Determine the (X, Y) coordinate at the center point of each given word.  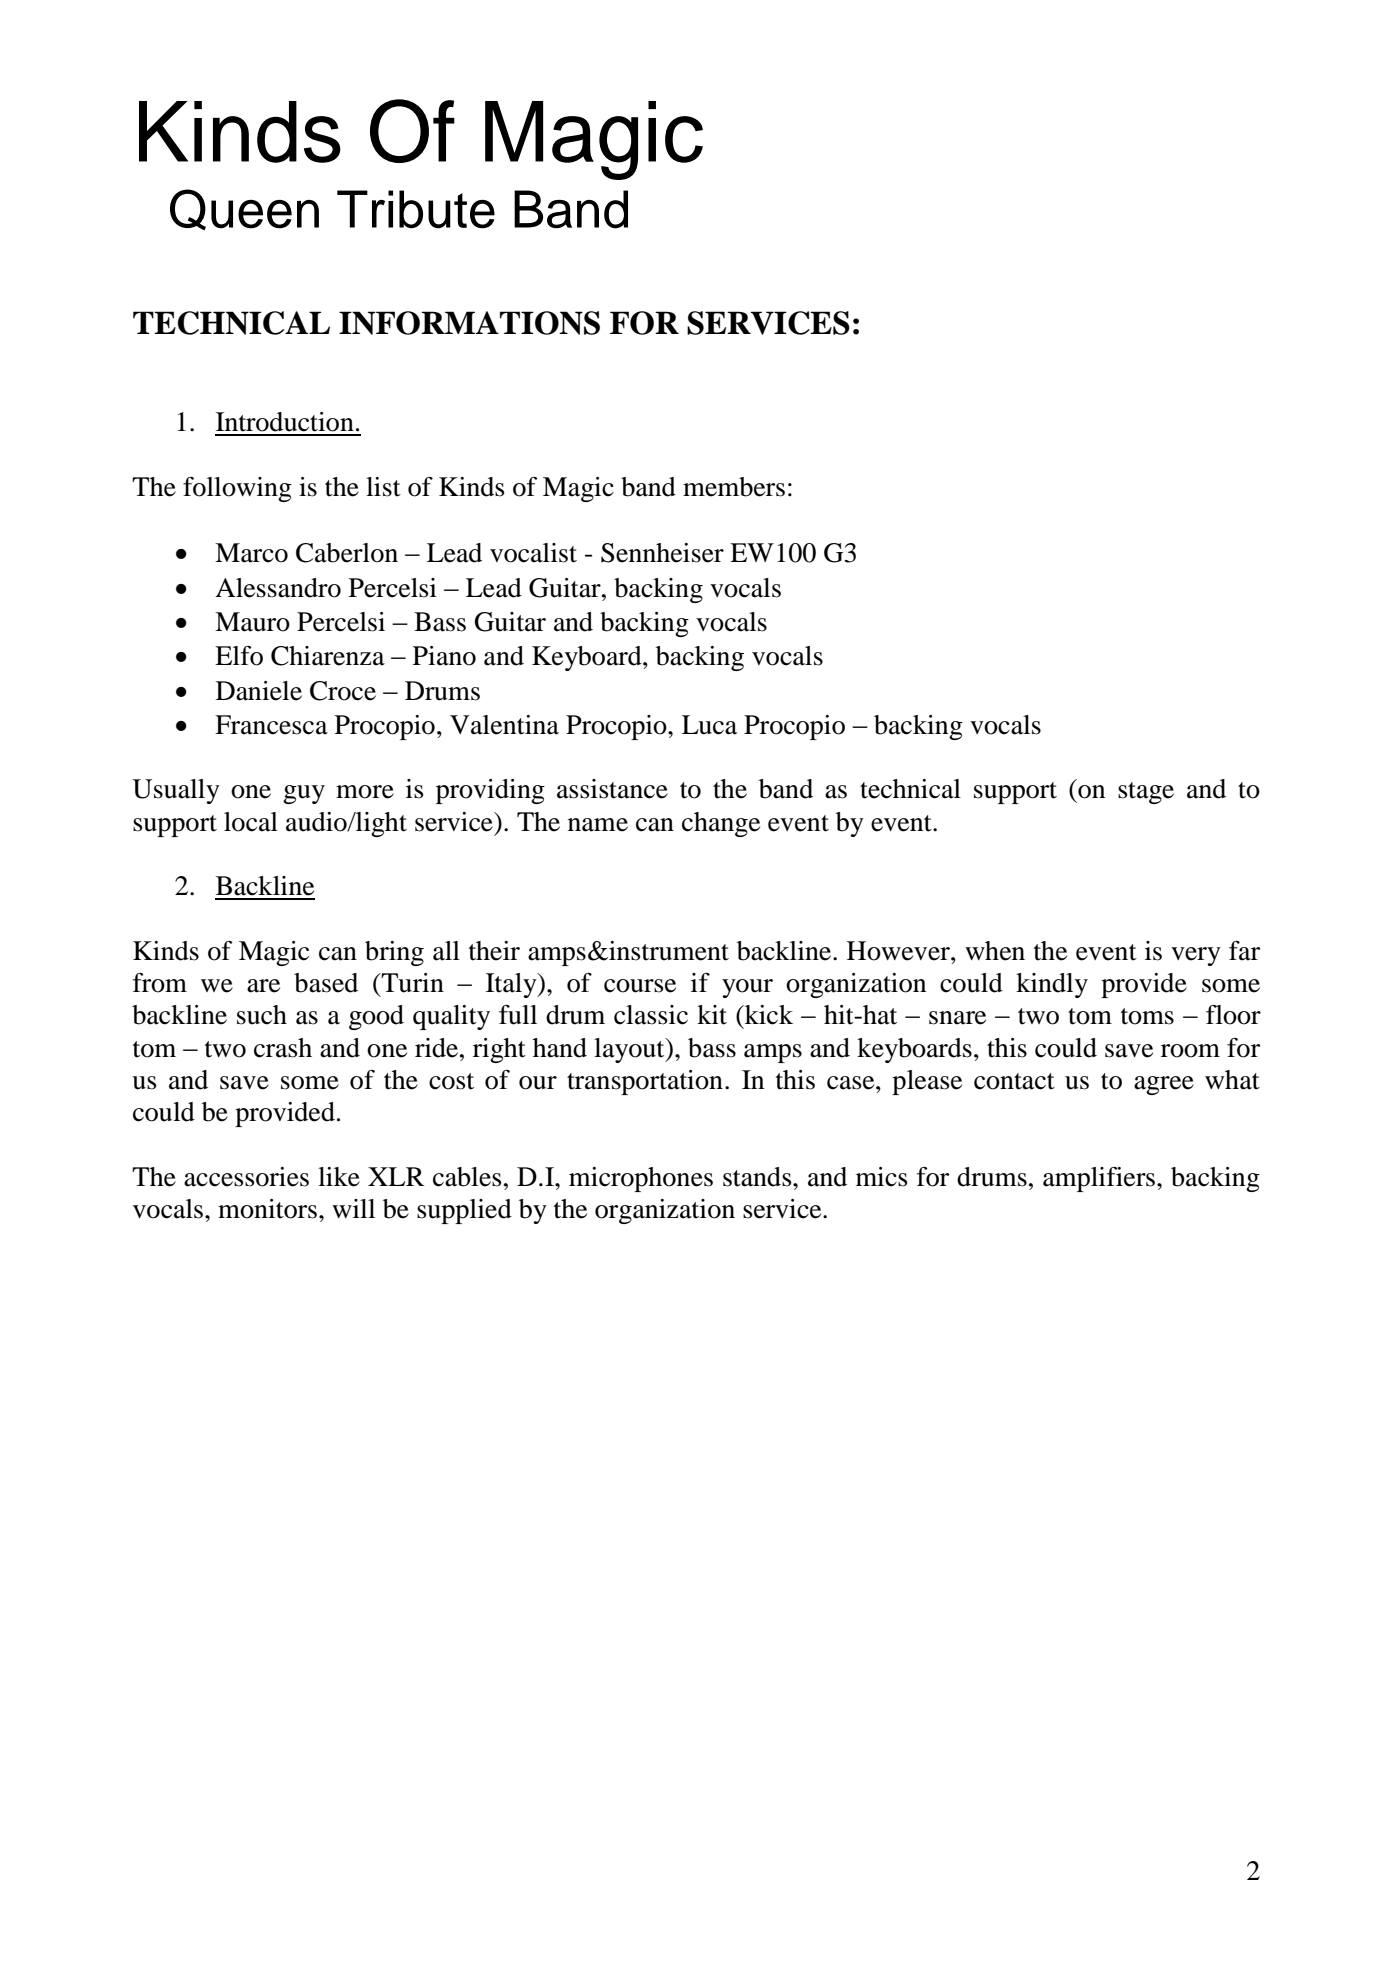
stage (1146, 793)
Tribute (416, 209)
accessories (246, 1177)
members (734, 487)
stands (758, 1177)
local (251, 822)
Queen (244, 209)
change (721, 824)
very (1196, 956)
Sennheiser (662, 553)
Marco (251, 553)
